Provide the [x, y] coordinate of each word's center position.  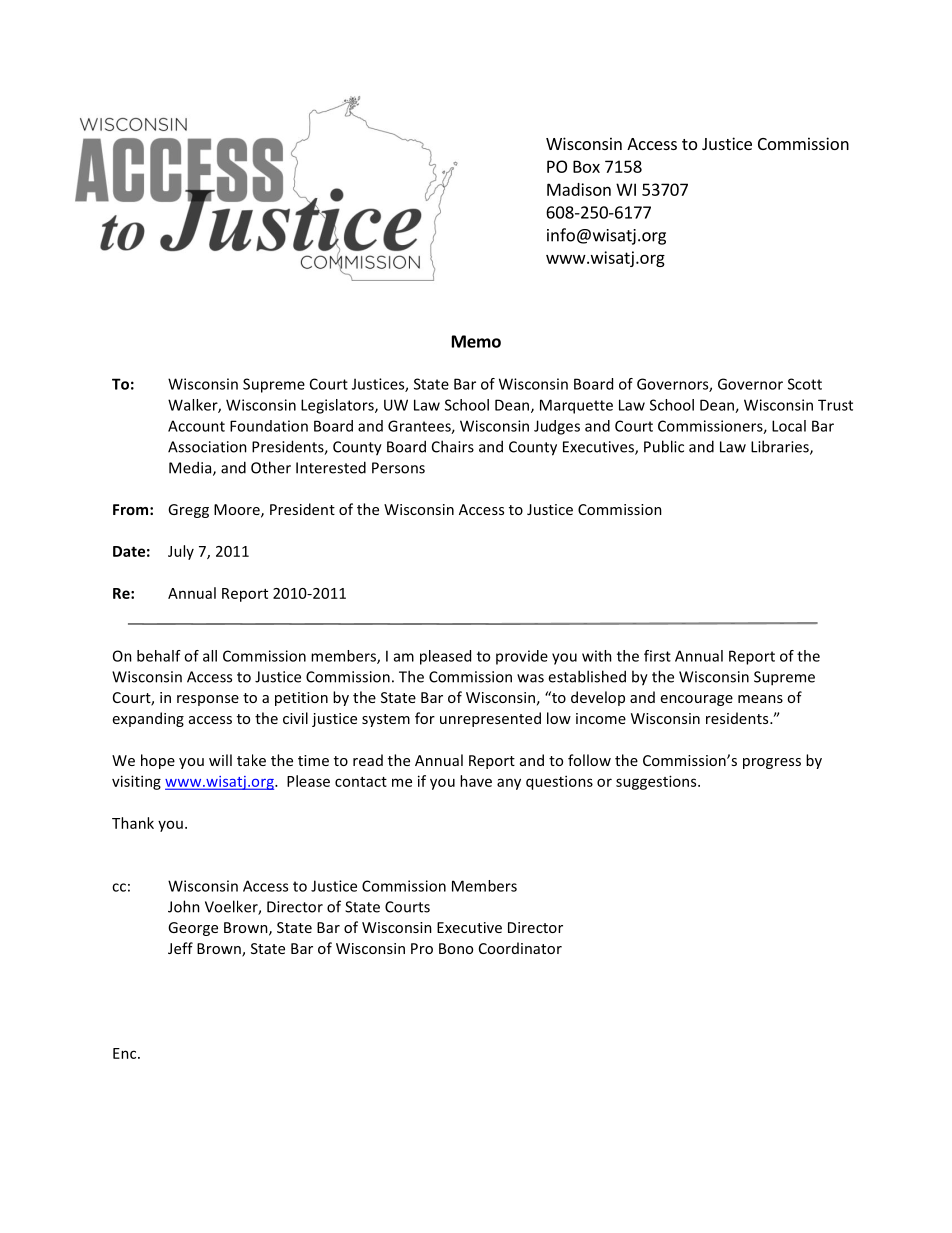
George [193, 929]
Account [196, 426]
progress [772, 763]
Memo [476, 341]
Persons [398, 468]
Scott [805, 384]
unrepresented [490, 719]
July [181, 552]
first [657, 656]
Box [586, 166]
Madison [579, 189]
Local [789, 426]
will [220, 760]
